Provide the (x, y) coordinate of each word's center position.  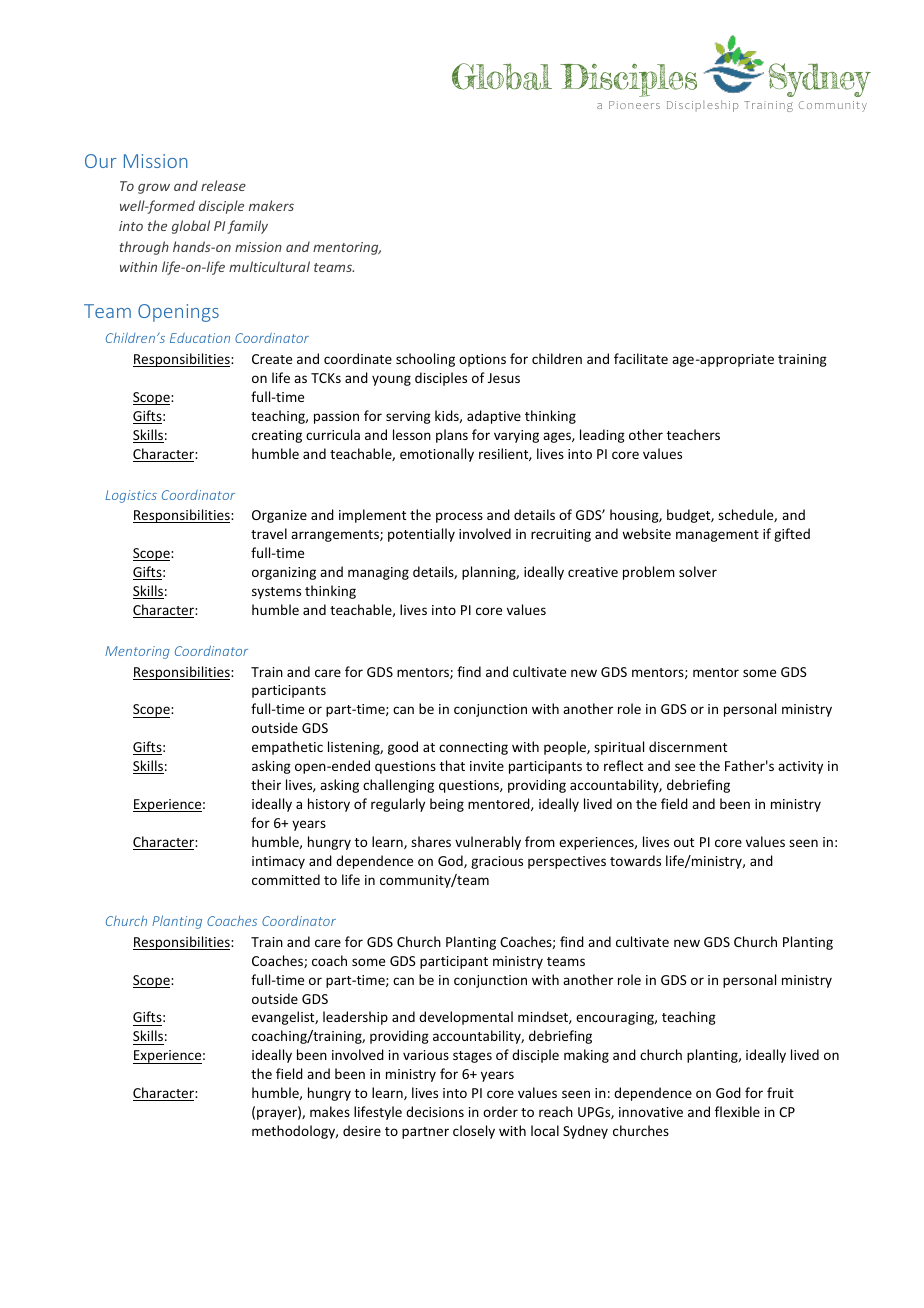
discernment (688, 746)
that (452, 765)
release (223, 185)
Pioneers (634, 105)
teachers (693, 434)
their (266, 784)
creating (277, 436)
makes (330, 1111)
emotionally (437, 455)
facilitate (641, 358)
